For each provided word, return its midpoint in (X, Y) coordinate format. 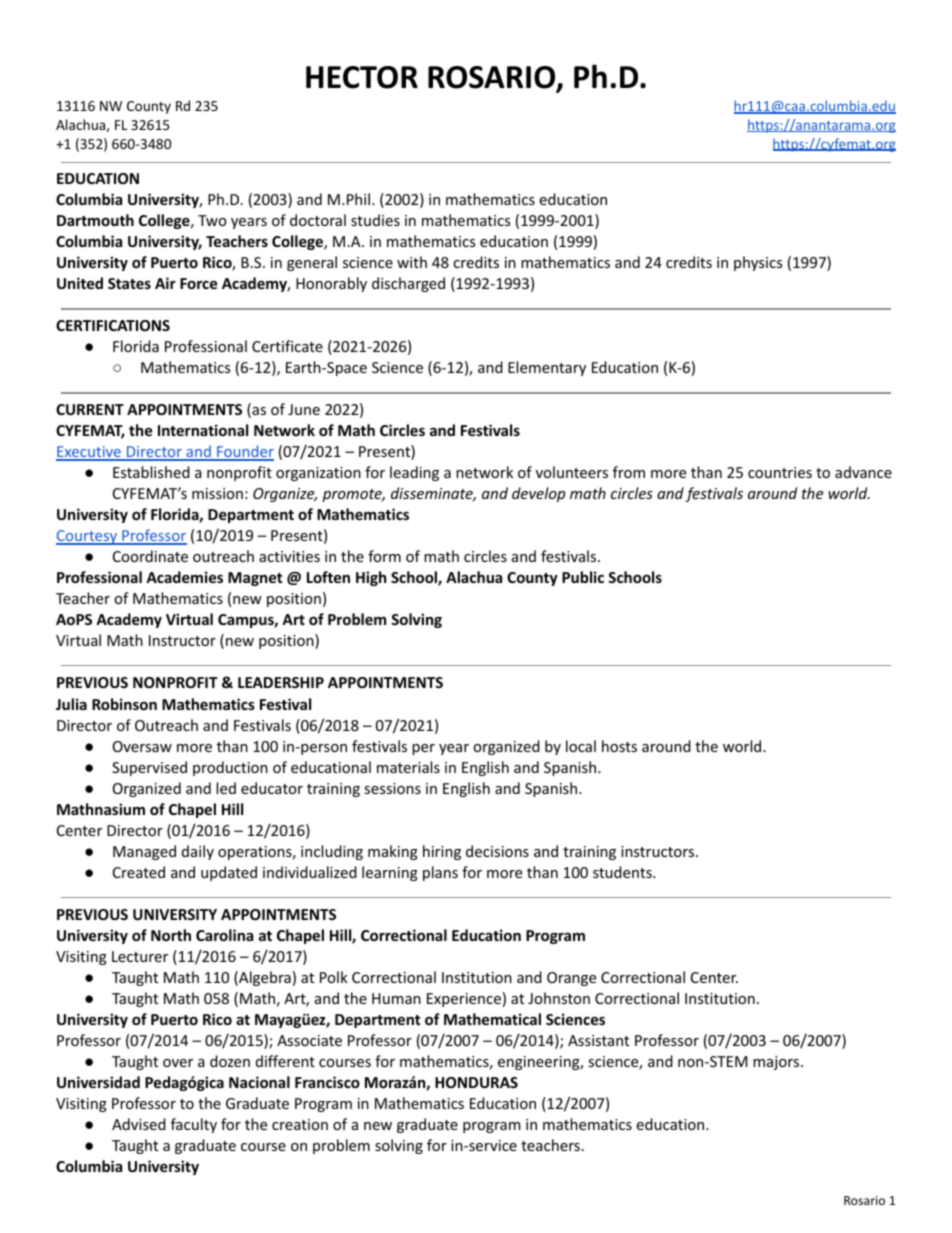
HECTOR (362, 77)
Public (583, 577)
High (371, 578)
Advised (139, 1124)
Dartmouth (95, 220)
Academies (184, 577)
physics (758, 263)
